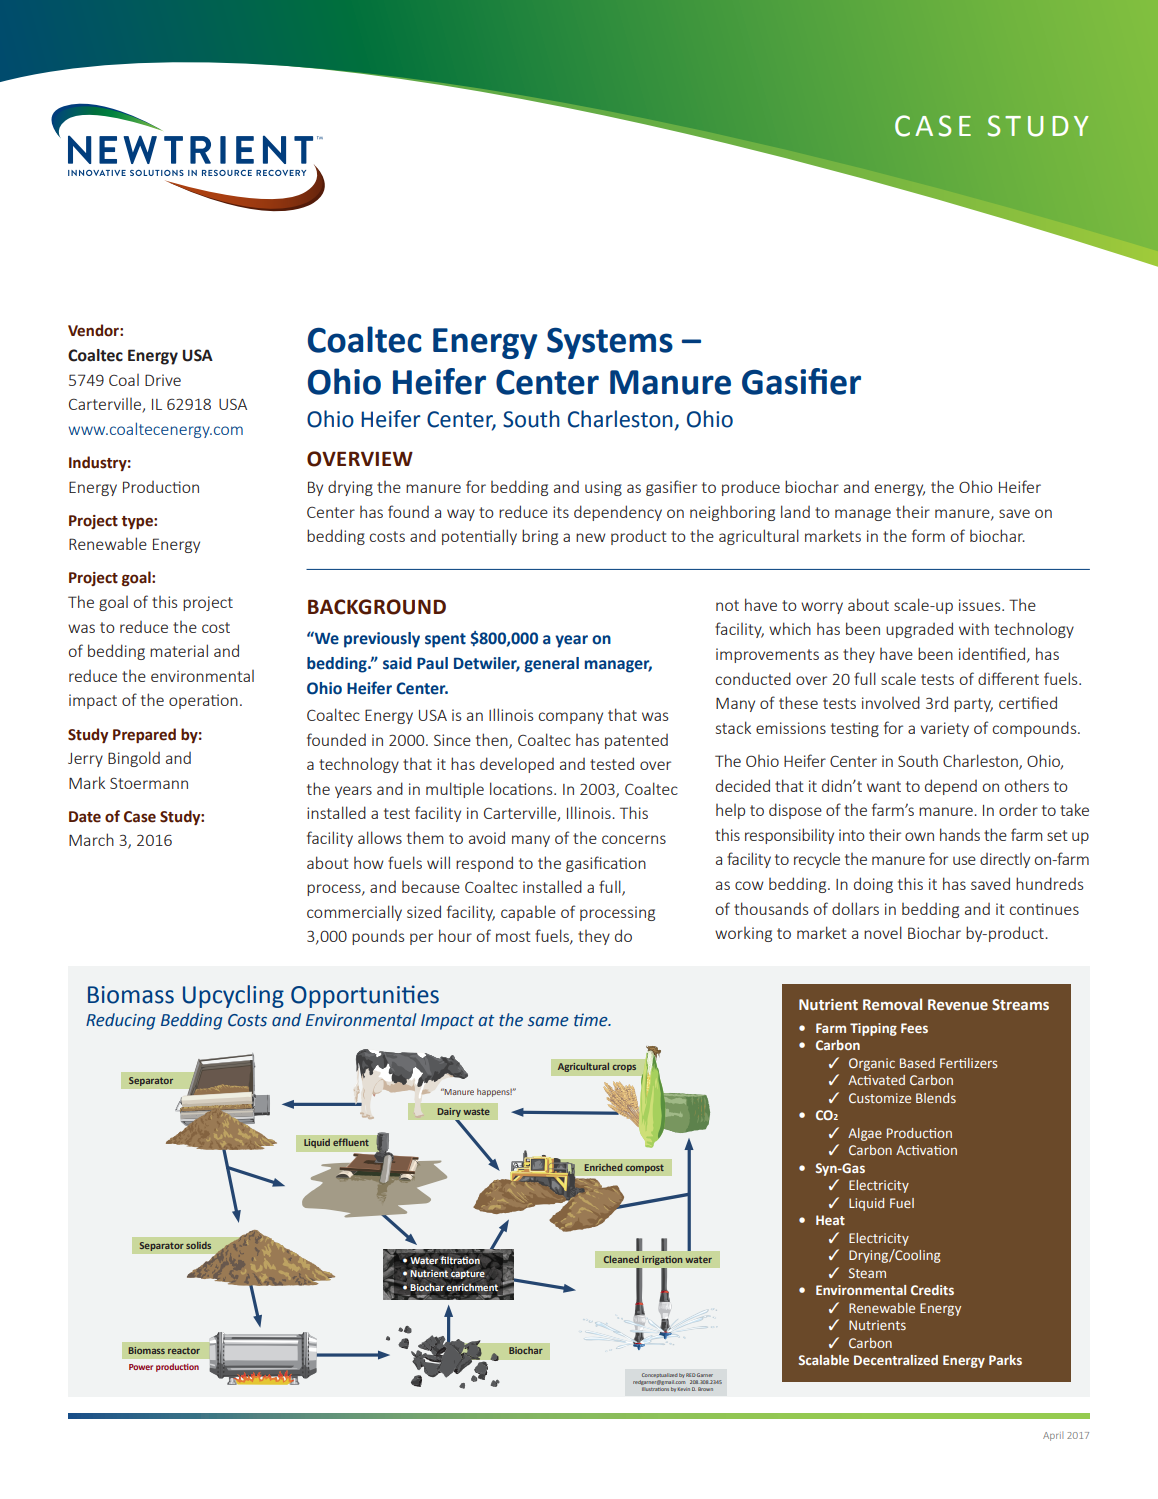 The width and height of the screenshot is (1158, 1499). What do you see at coordinates (141, 1367) in the screenshot?
I see `Power` at bounding box center [141, 1367].
